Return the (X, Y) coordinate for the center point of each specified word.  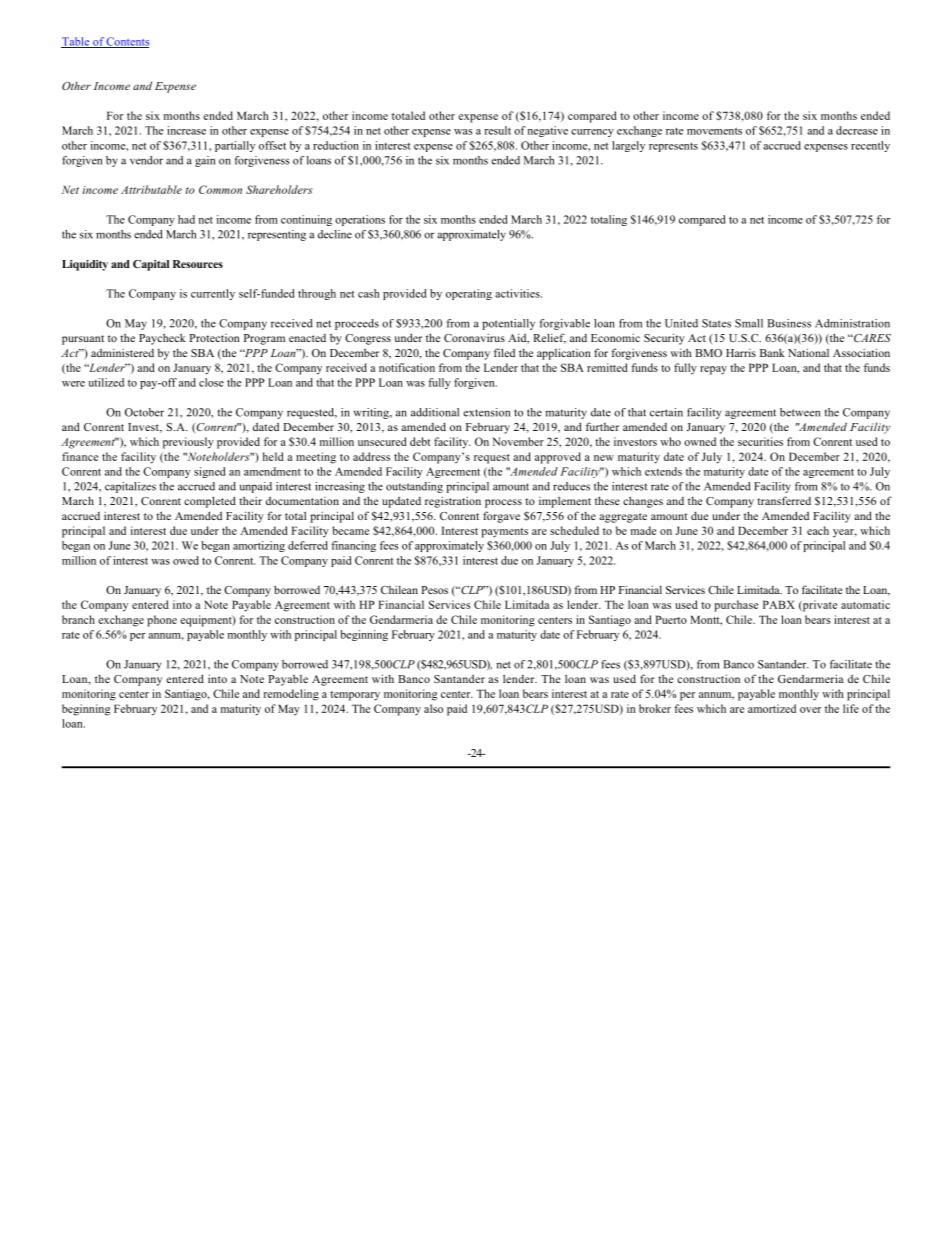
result (497, 130)
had (186, 219)
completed (210, 502)
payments (504, 533)
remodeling (291, 695)
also (433, 708)
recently (870, 146)
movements (714, 131)
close (211, 382)
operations (360, 220)
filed (504, 352)
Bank (772, 352)
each (818, 530)
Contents (127, 42)
